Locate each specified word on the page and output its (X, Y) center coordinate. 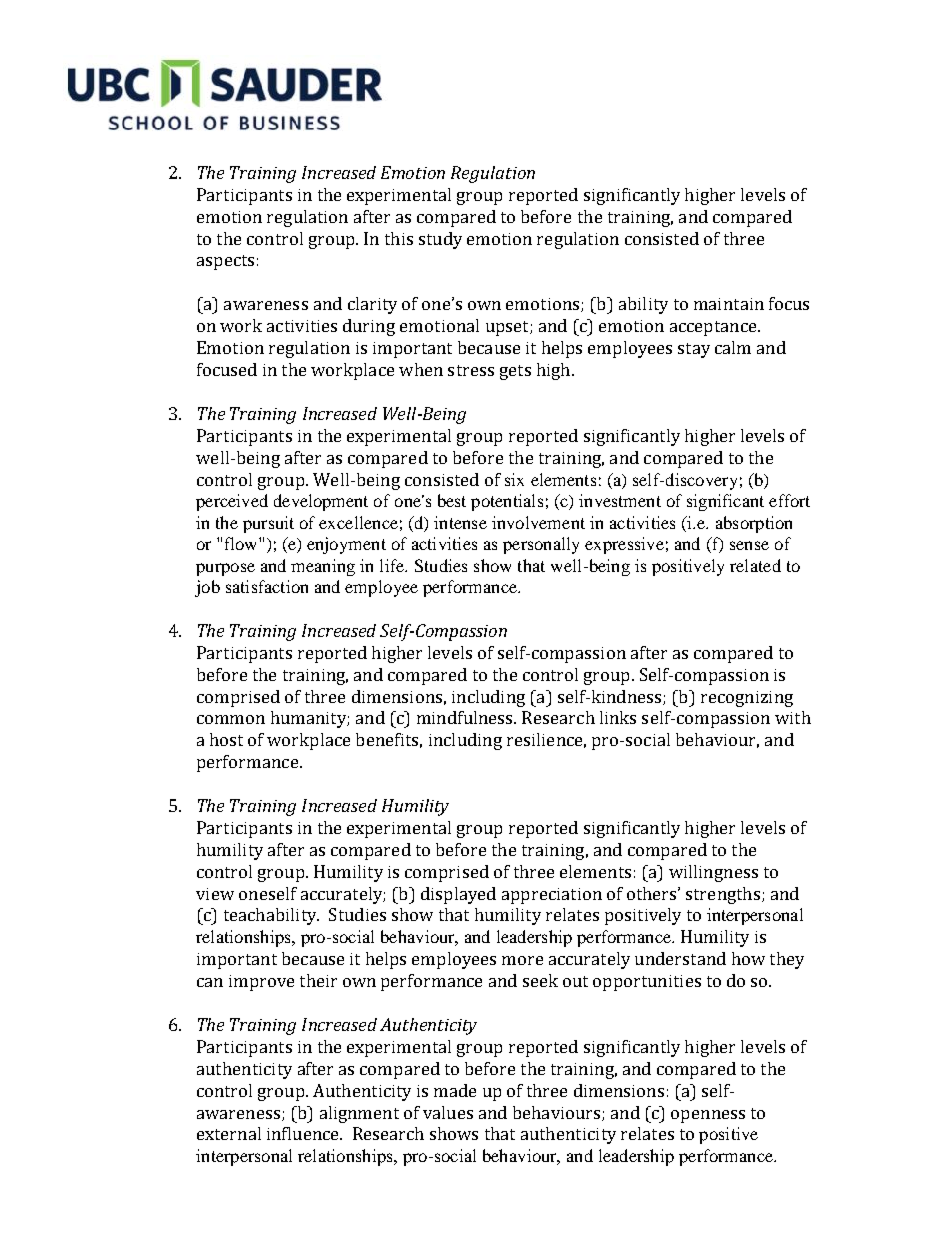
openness (708, 1116)
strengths (723, 895)
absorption (754, 524)
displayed (458, 895)
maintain (729, 304)
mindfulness (466, 717)
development (321, 502)
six (514, 479)
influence (304, 1133)
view (215, 894)
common (231, 719)
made (455, 1090)
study (440, 240)
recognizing (747, 699)
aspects (225, 262)
